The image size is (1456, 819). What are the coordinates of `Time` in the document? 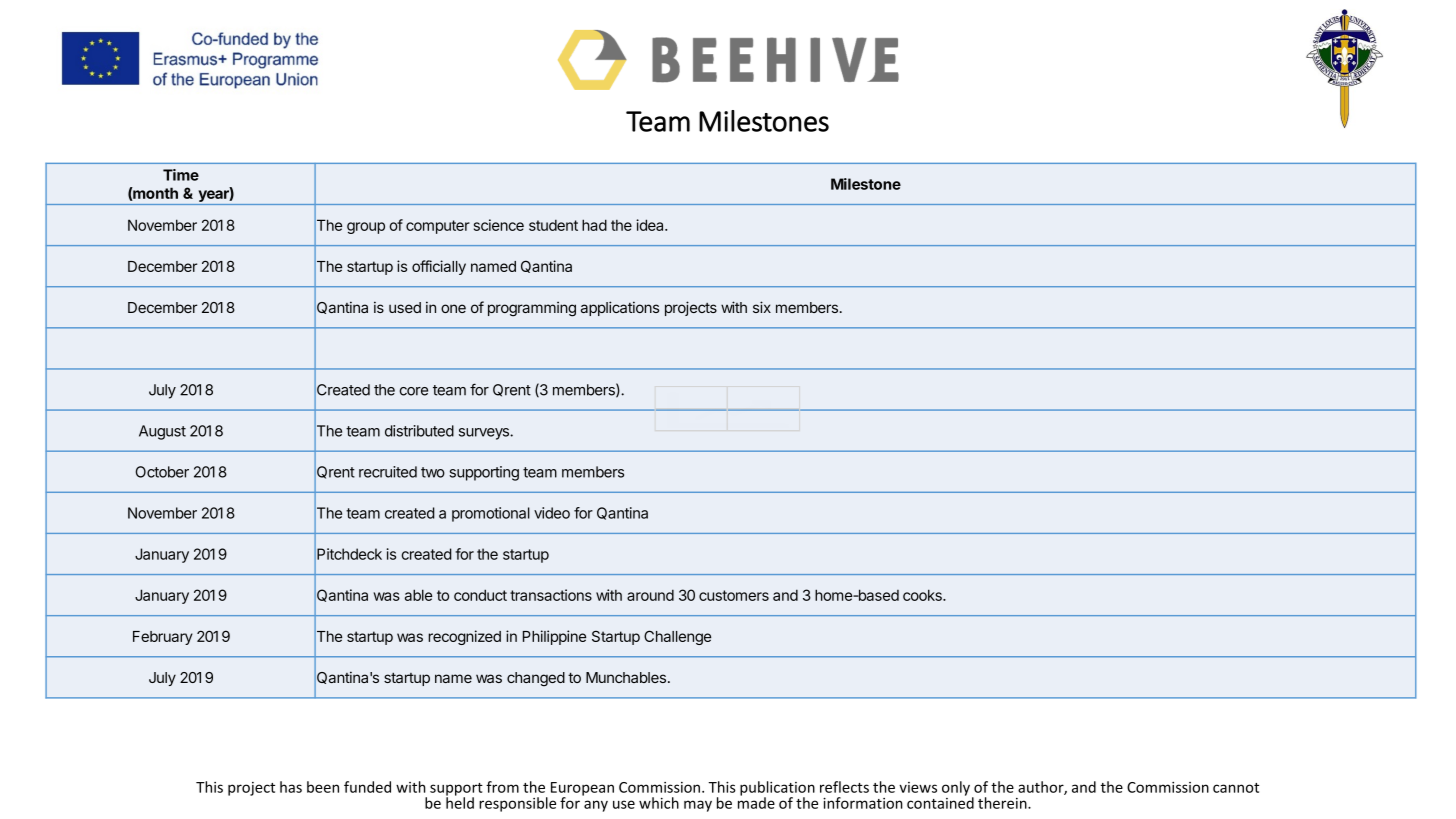 It's located at (181, 175).
